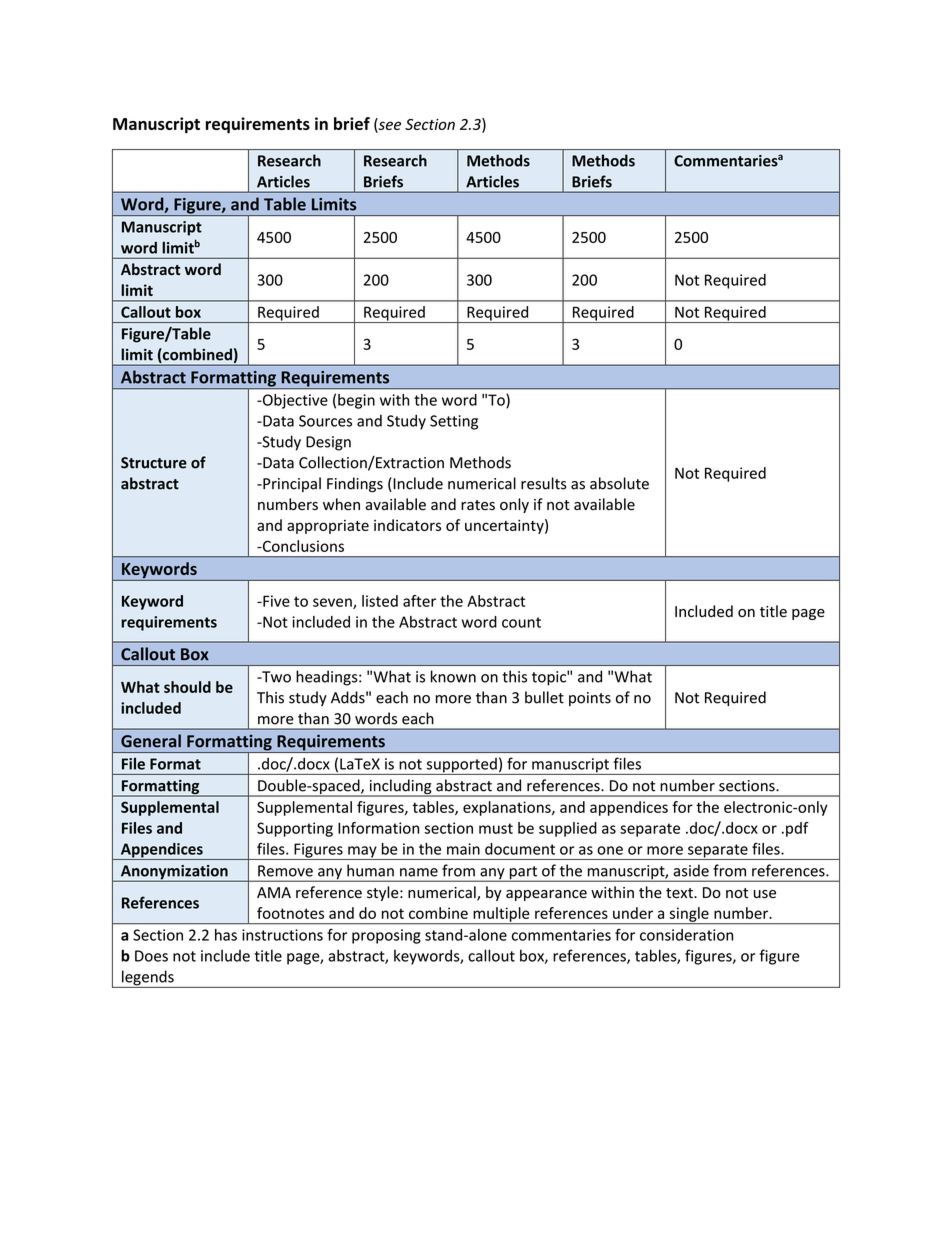 This page has width=952, height=1233. What do you see at coordinates (294, 401) in the page?
I see `Objective` at bounding box center [294, 401].
